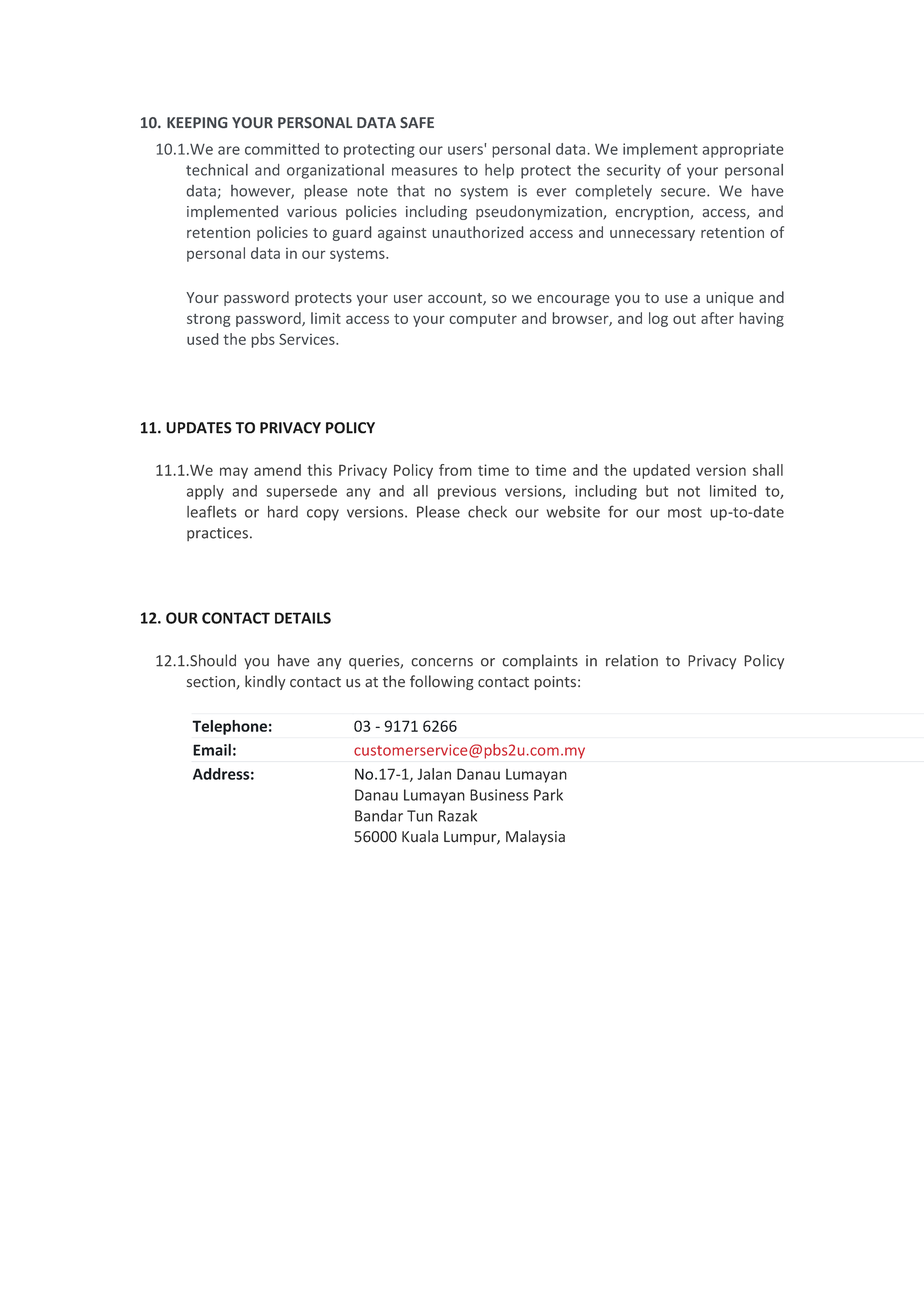  What do you see at coordinates (379, 815) in the screenshot?
I see `Bandar` at bounding box center [379, 815].
